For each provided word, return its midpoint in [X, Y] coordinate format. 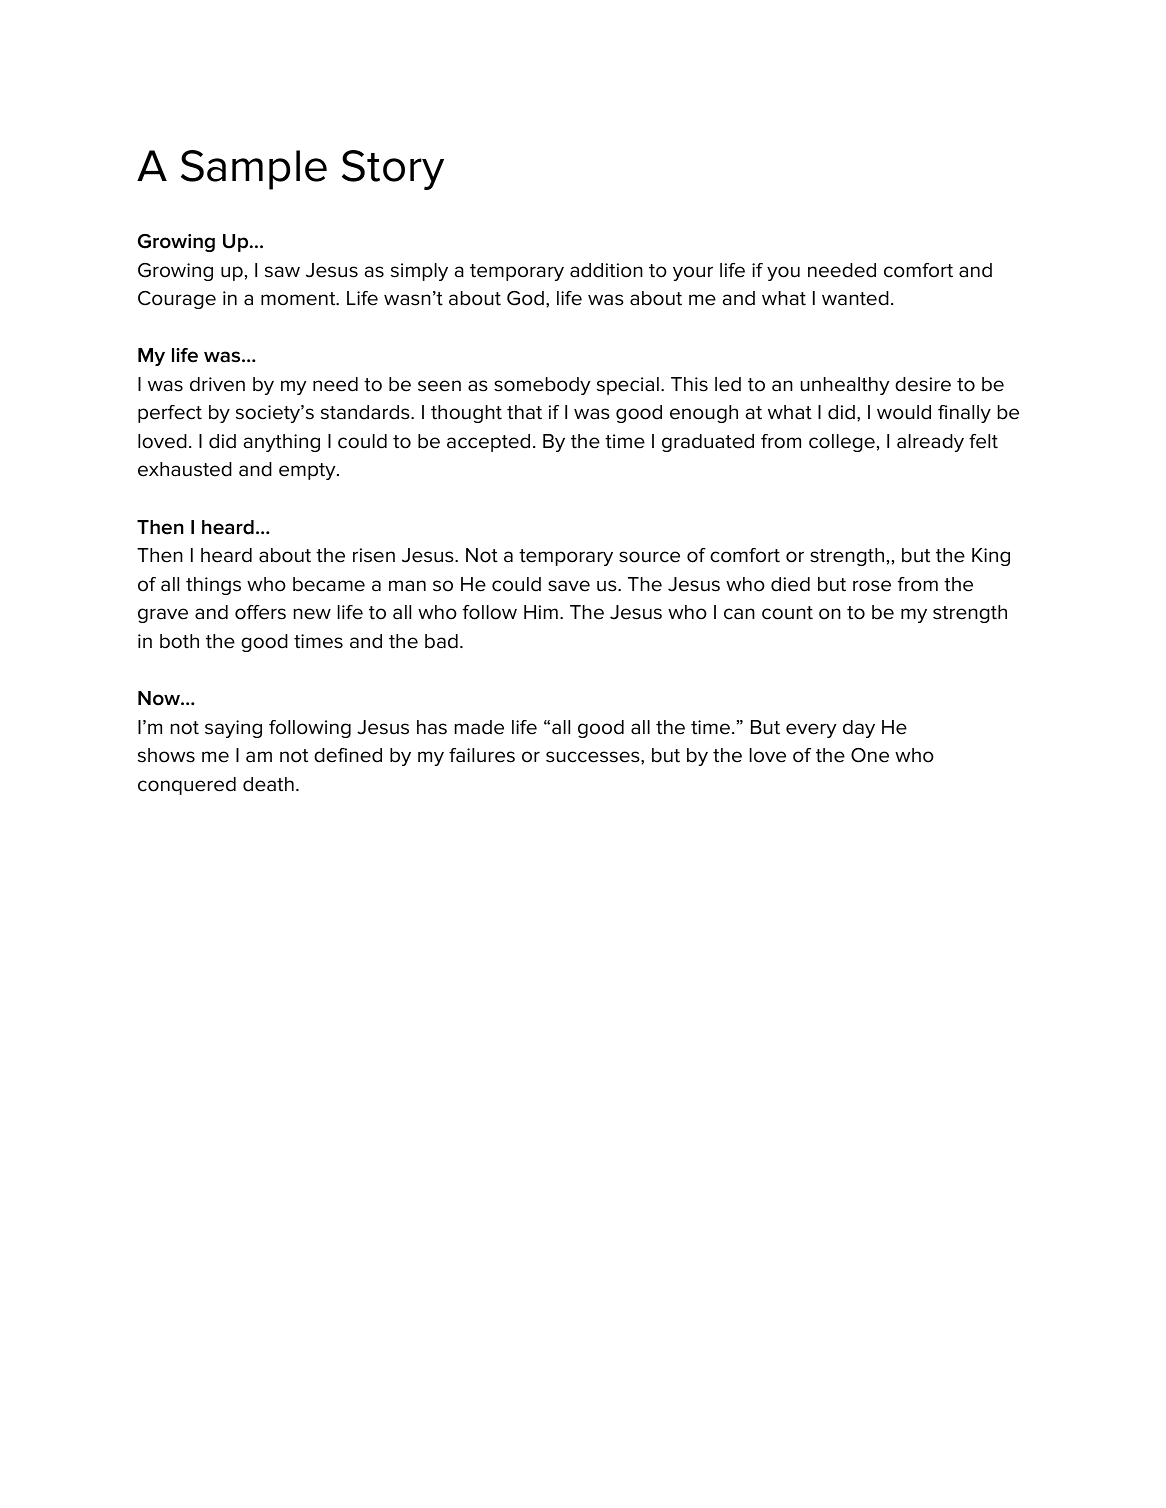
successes [594, 757]
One [870, 755]
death [268, 784]
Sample [254, 170]
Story [393, 170]
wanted [855, 298]
